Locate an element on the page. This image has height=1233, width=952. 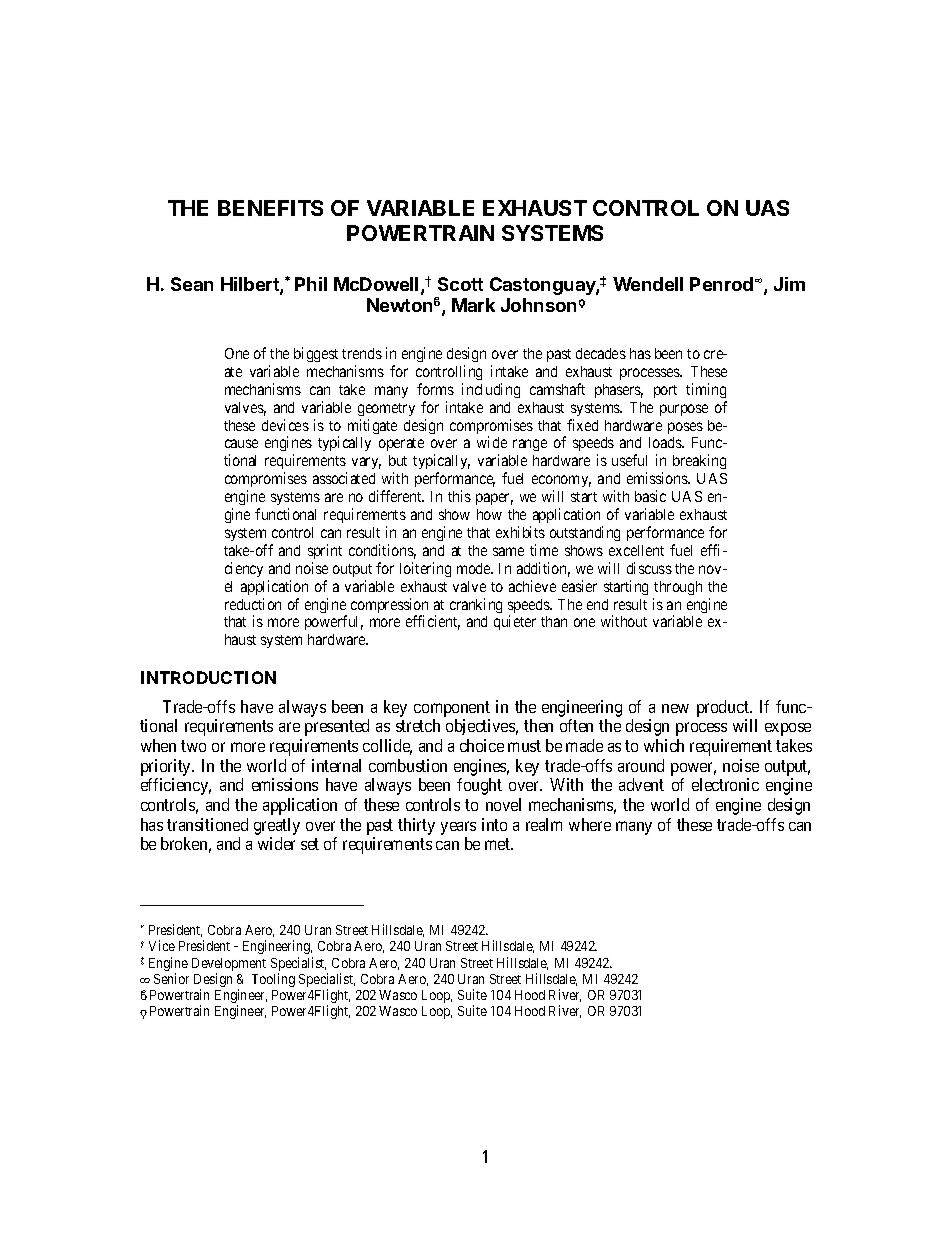
Tooling is located at coordinates (273, 980).
